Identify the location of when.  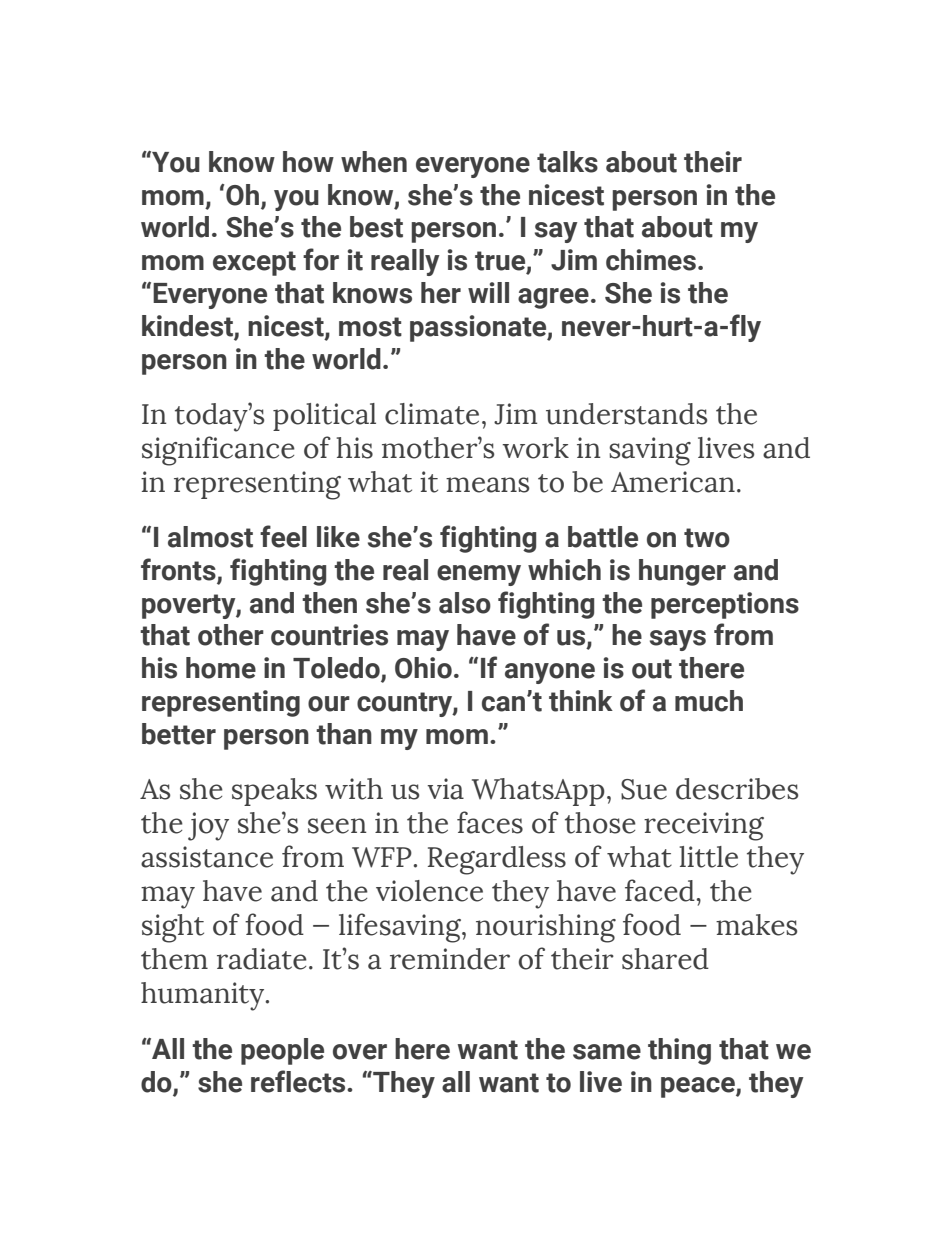
(374, 162).
